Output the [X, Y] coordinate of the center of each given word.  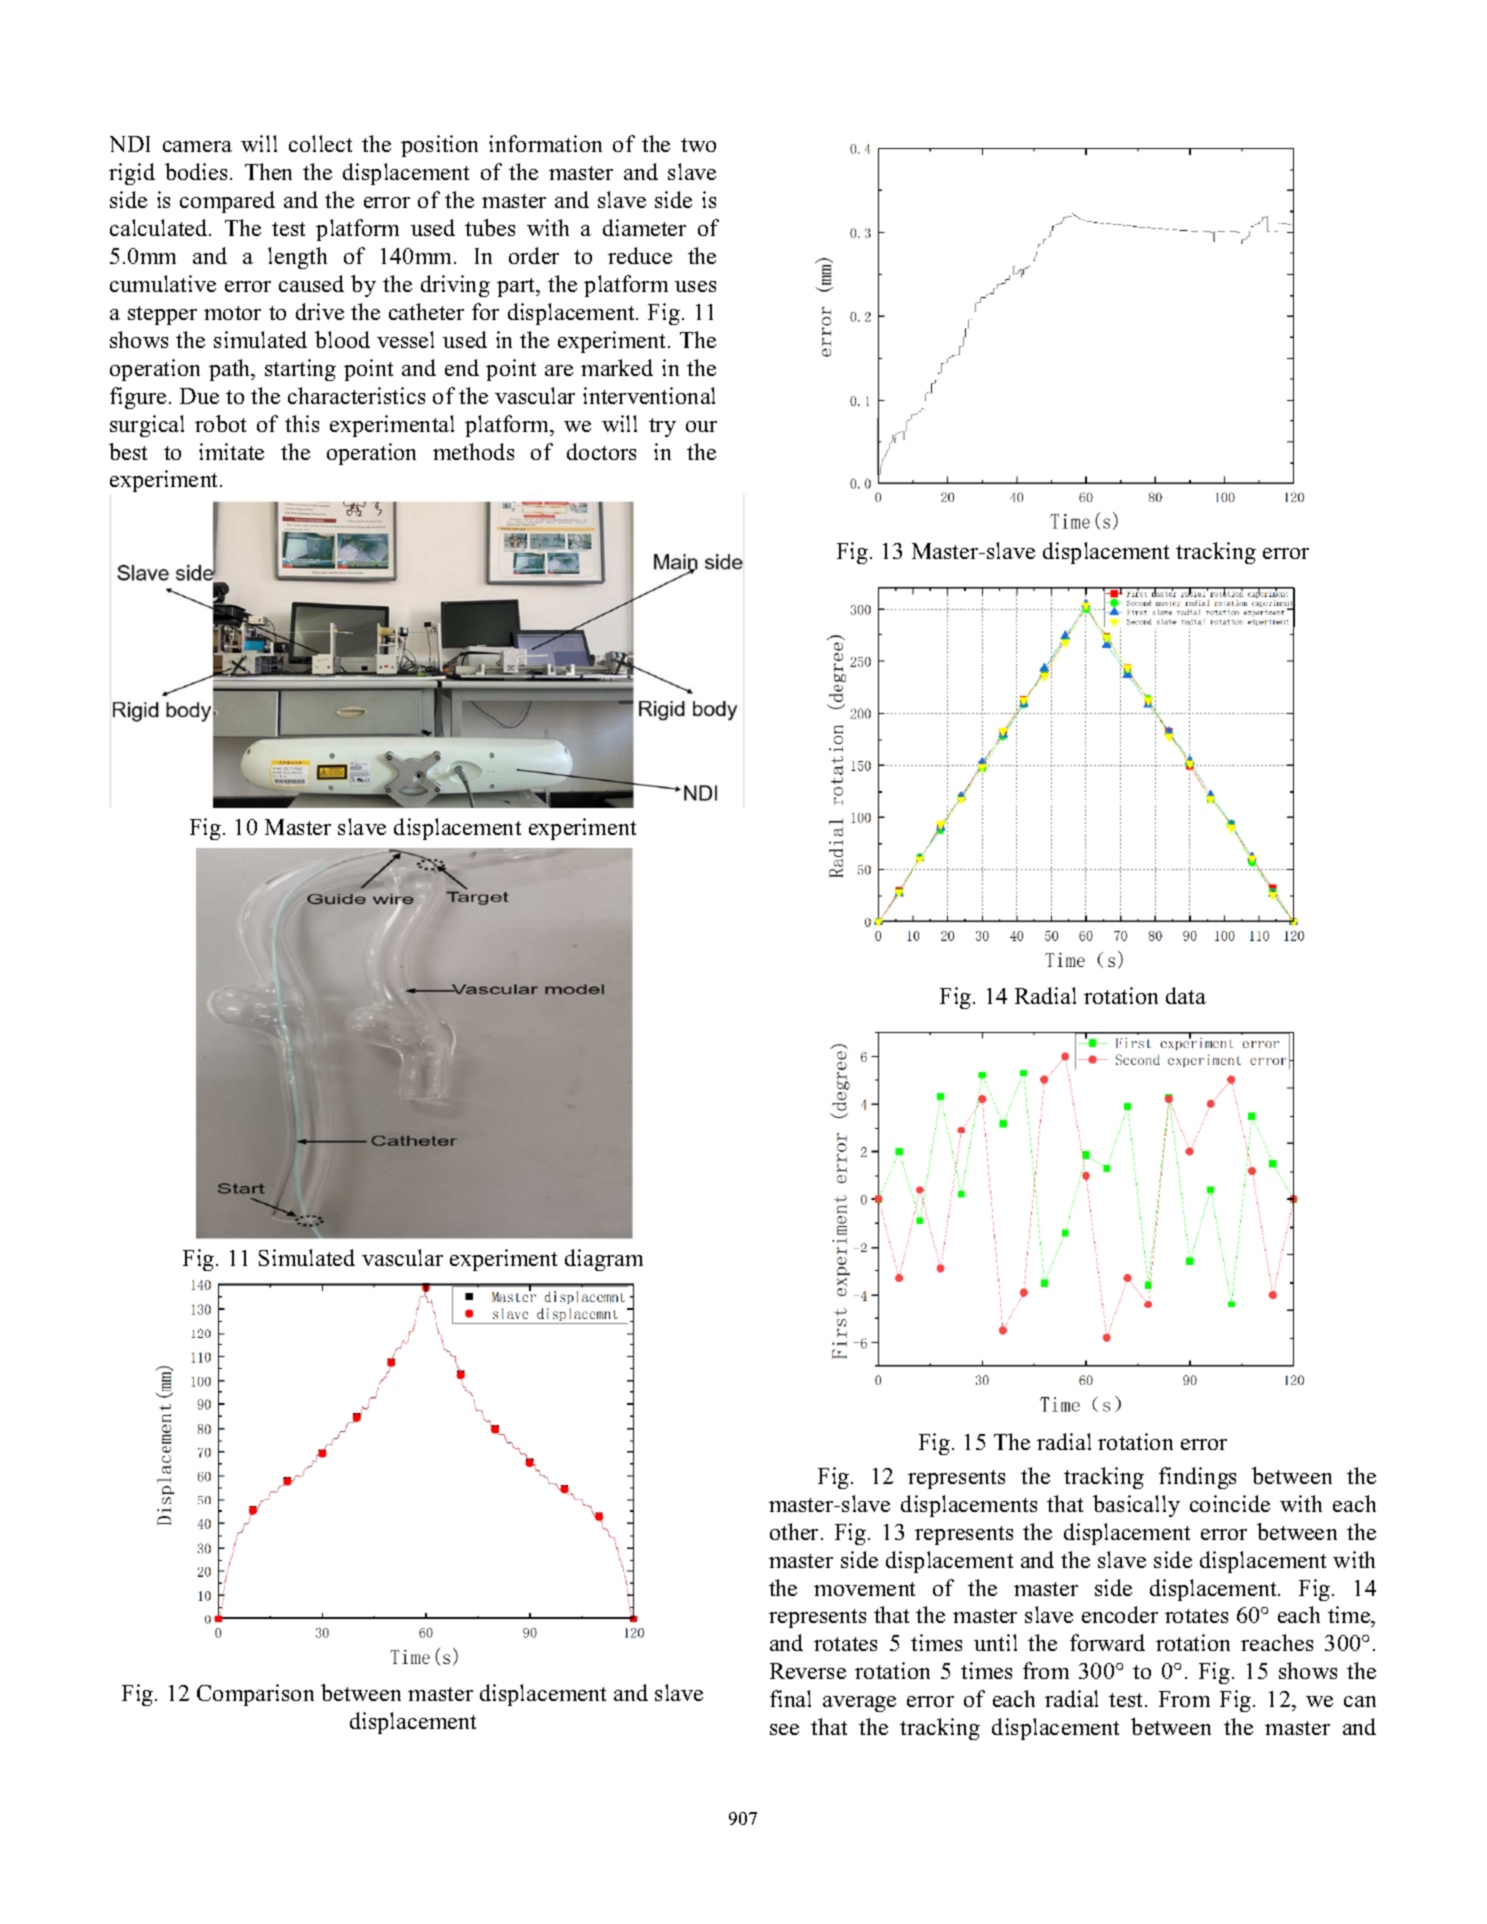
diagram [604, 1260]
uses [695, 286]
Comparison [255, 1695]
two [698, 145]
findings [1197, 1478]
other [796, 1531]
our [701, 426]
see [784, 1729]
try [662, 427]
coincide [1230, 1503]
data [1186, 995]
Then [268, 171]
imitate [231, 451]
